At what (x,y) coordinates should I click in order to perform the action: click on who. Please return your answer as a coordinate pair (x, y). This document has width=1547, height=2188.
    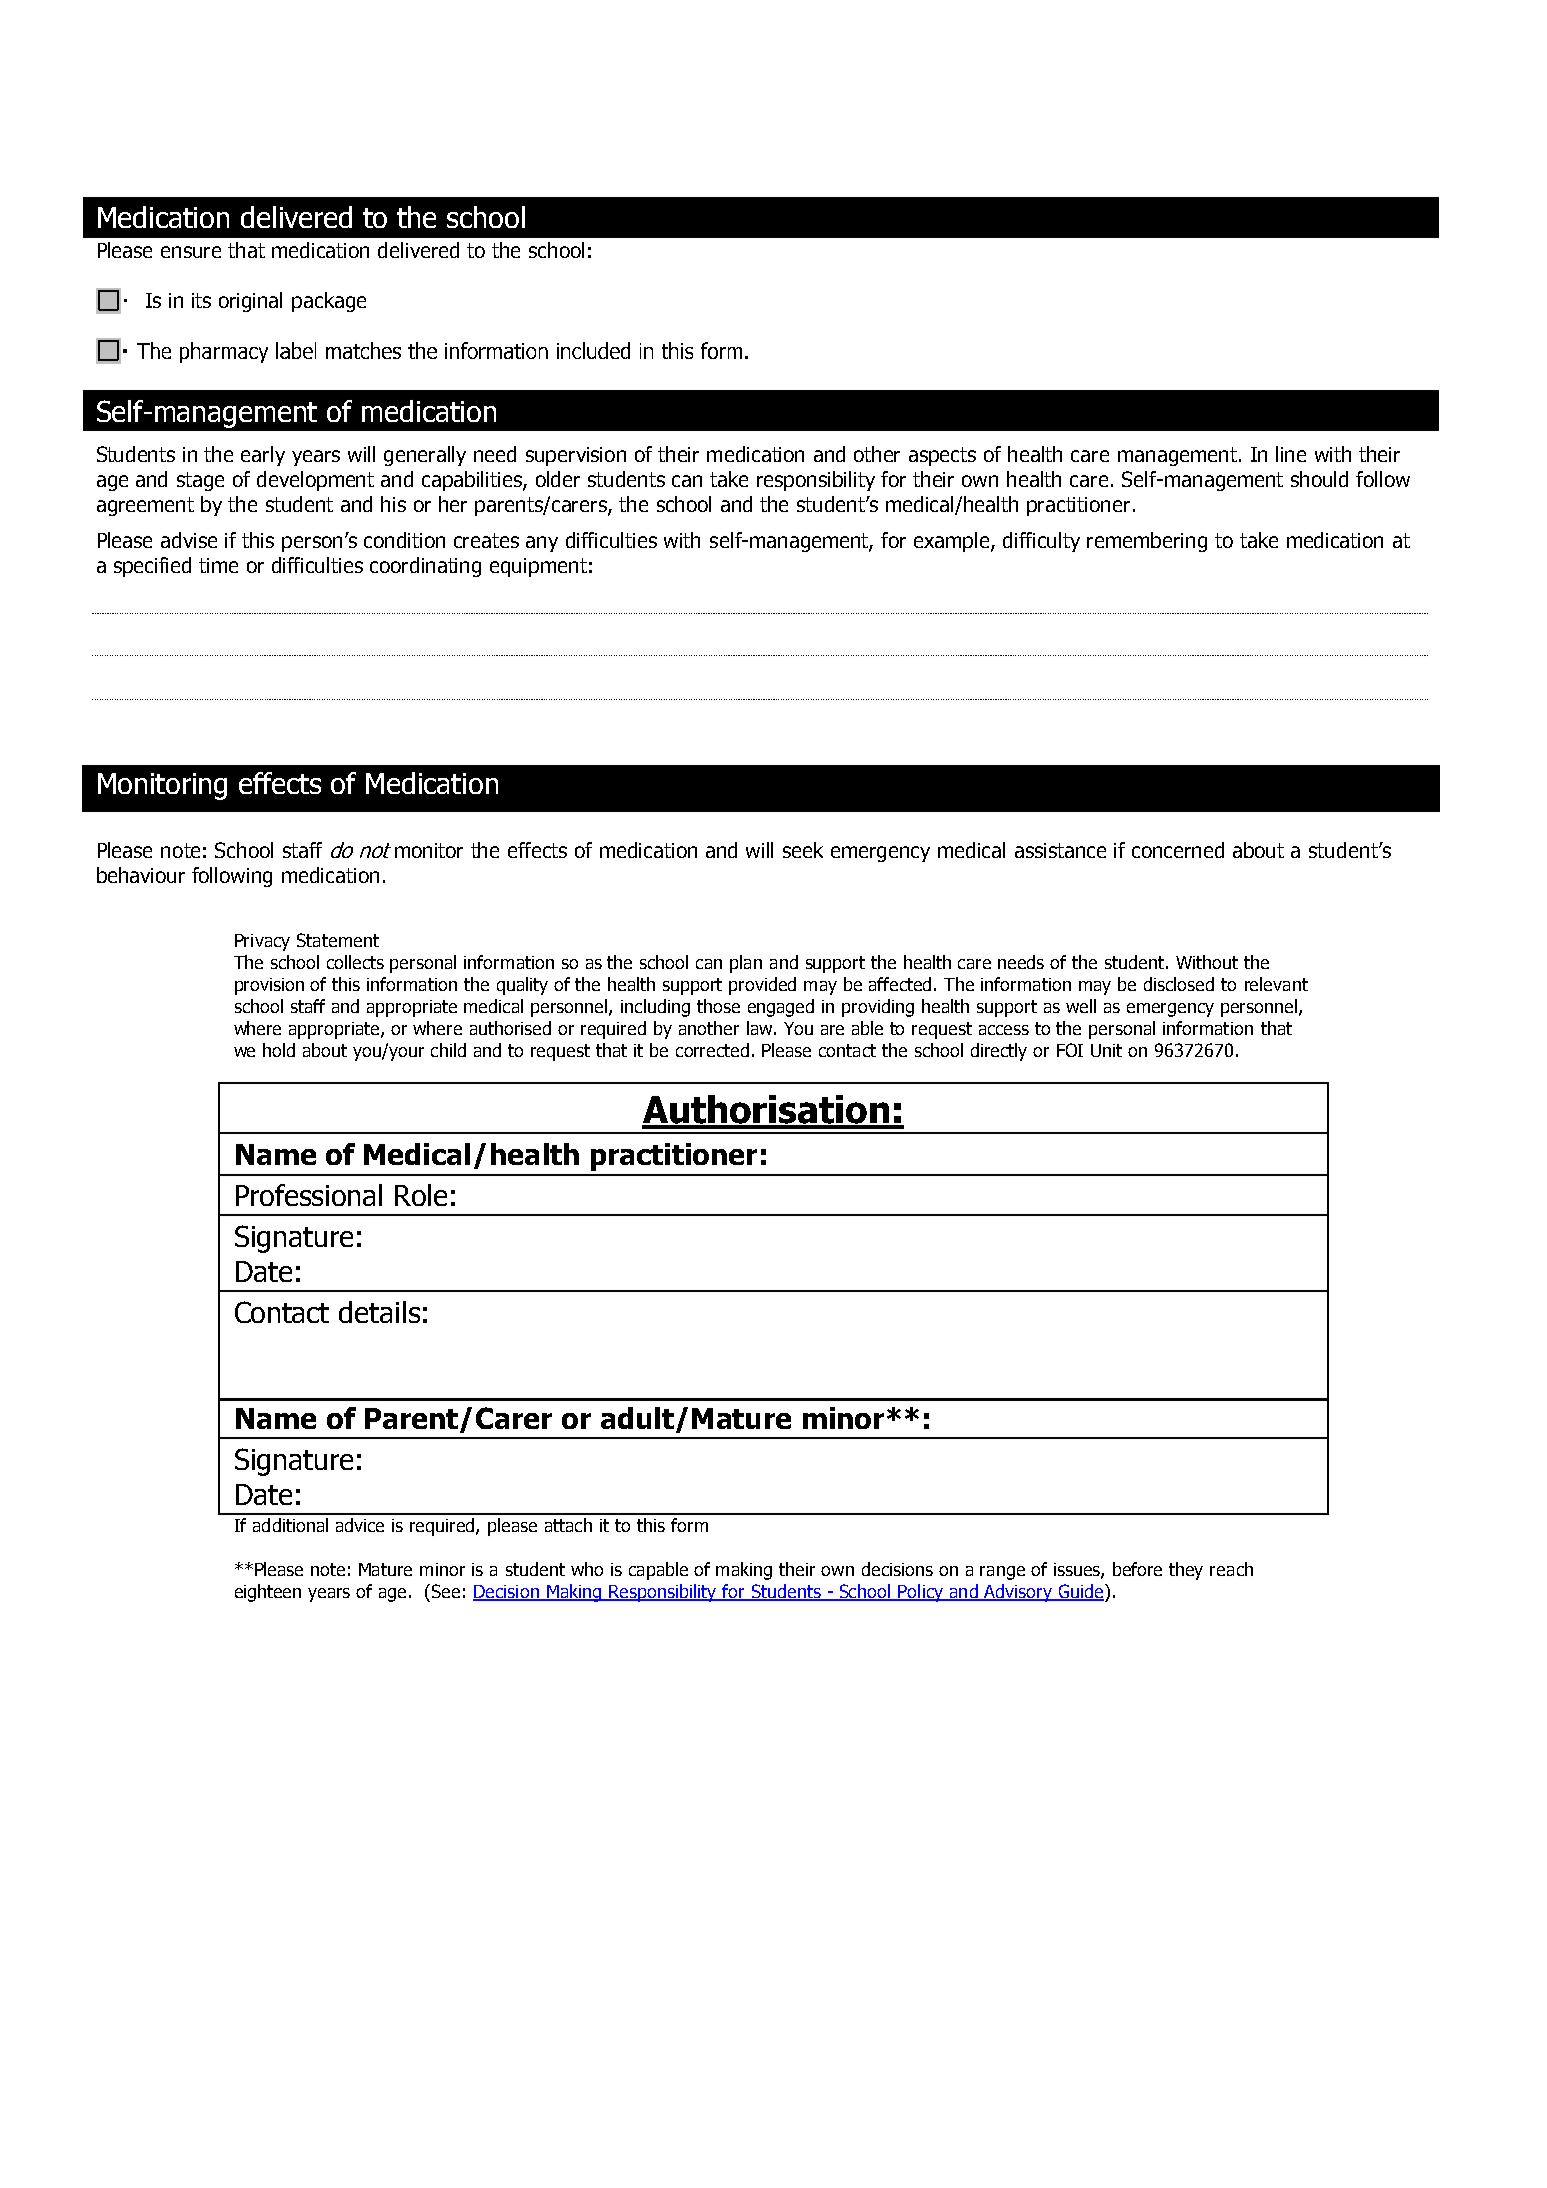
    Looking at the image, I should click on (587, 1569).
